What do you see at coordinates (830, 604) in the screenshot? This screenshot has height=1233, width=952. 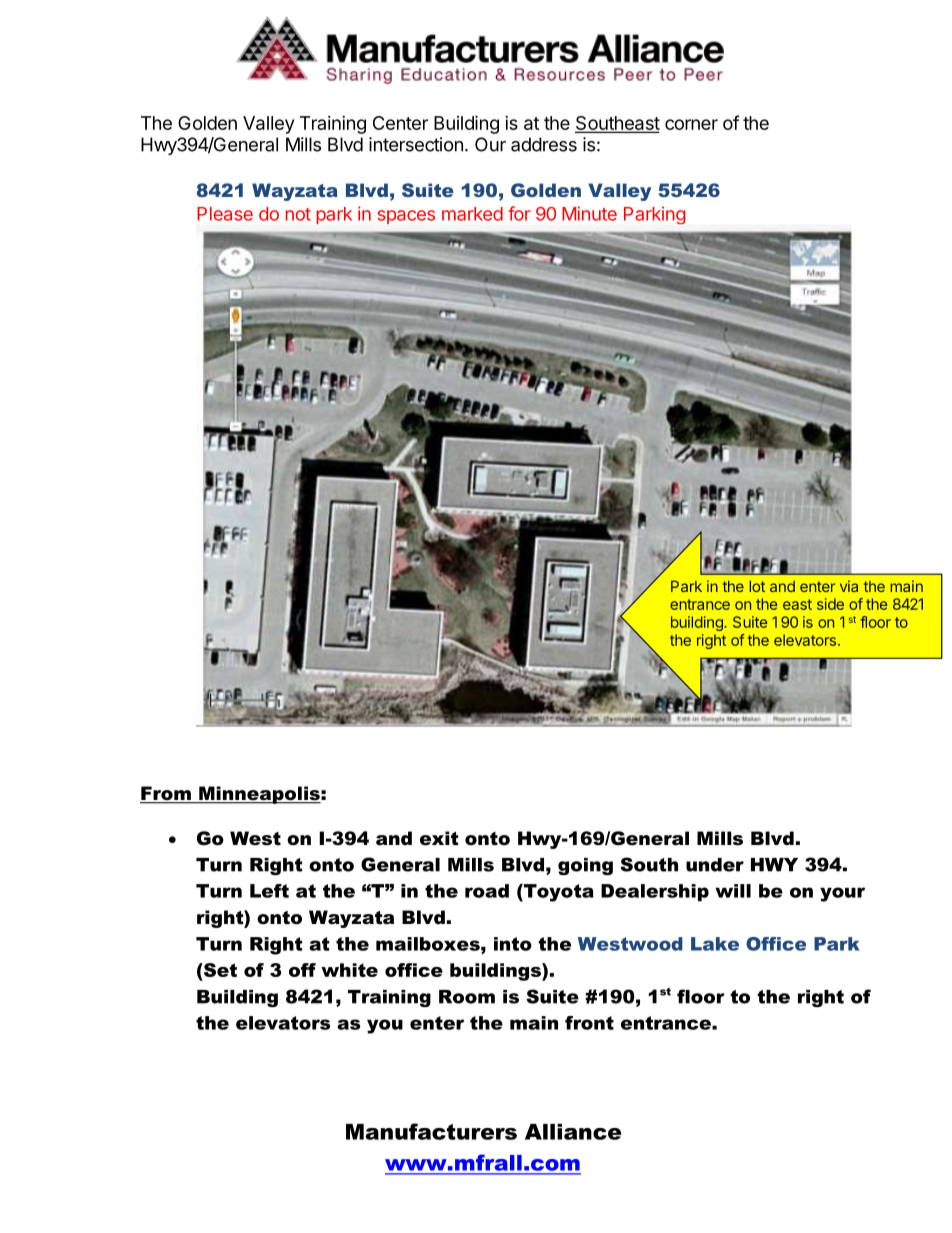 I see `side` at bounding box center [830, 604].
